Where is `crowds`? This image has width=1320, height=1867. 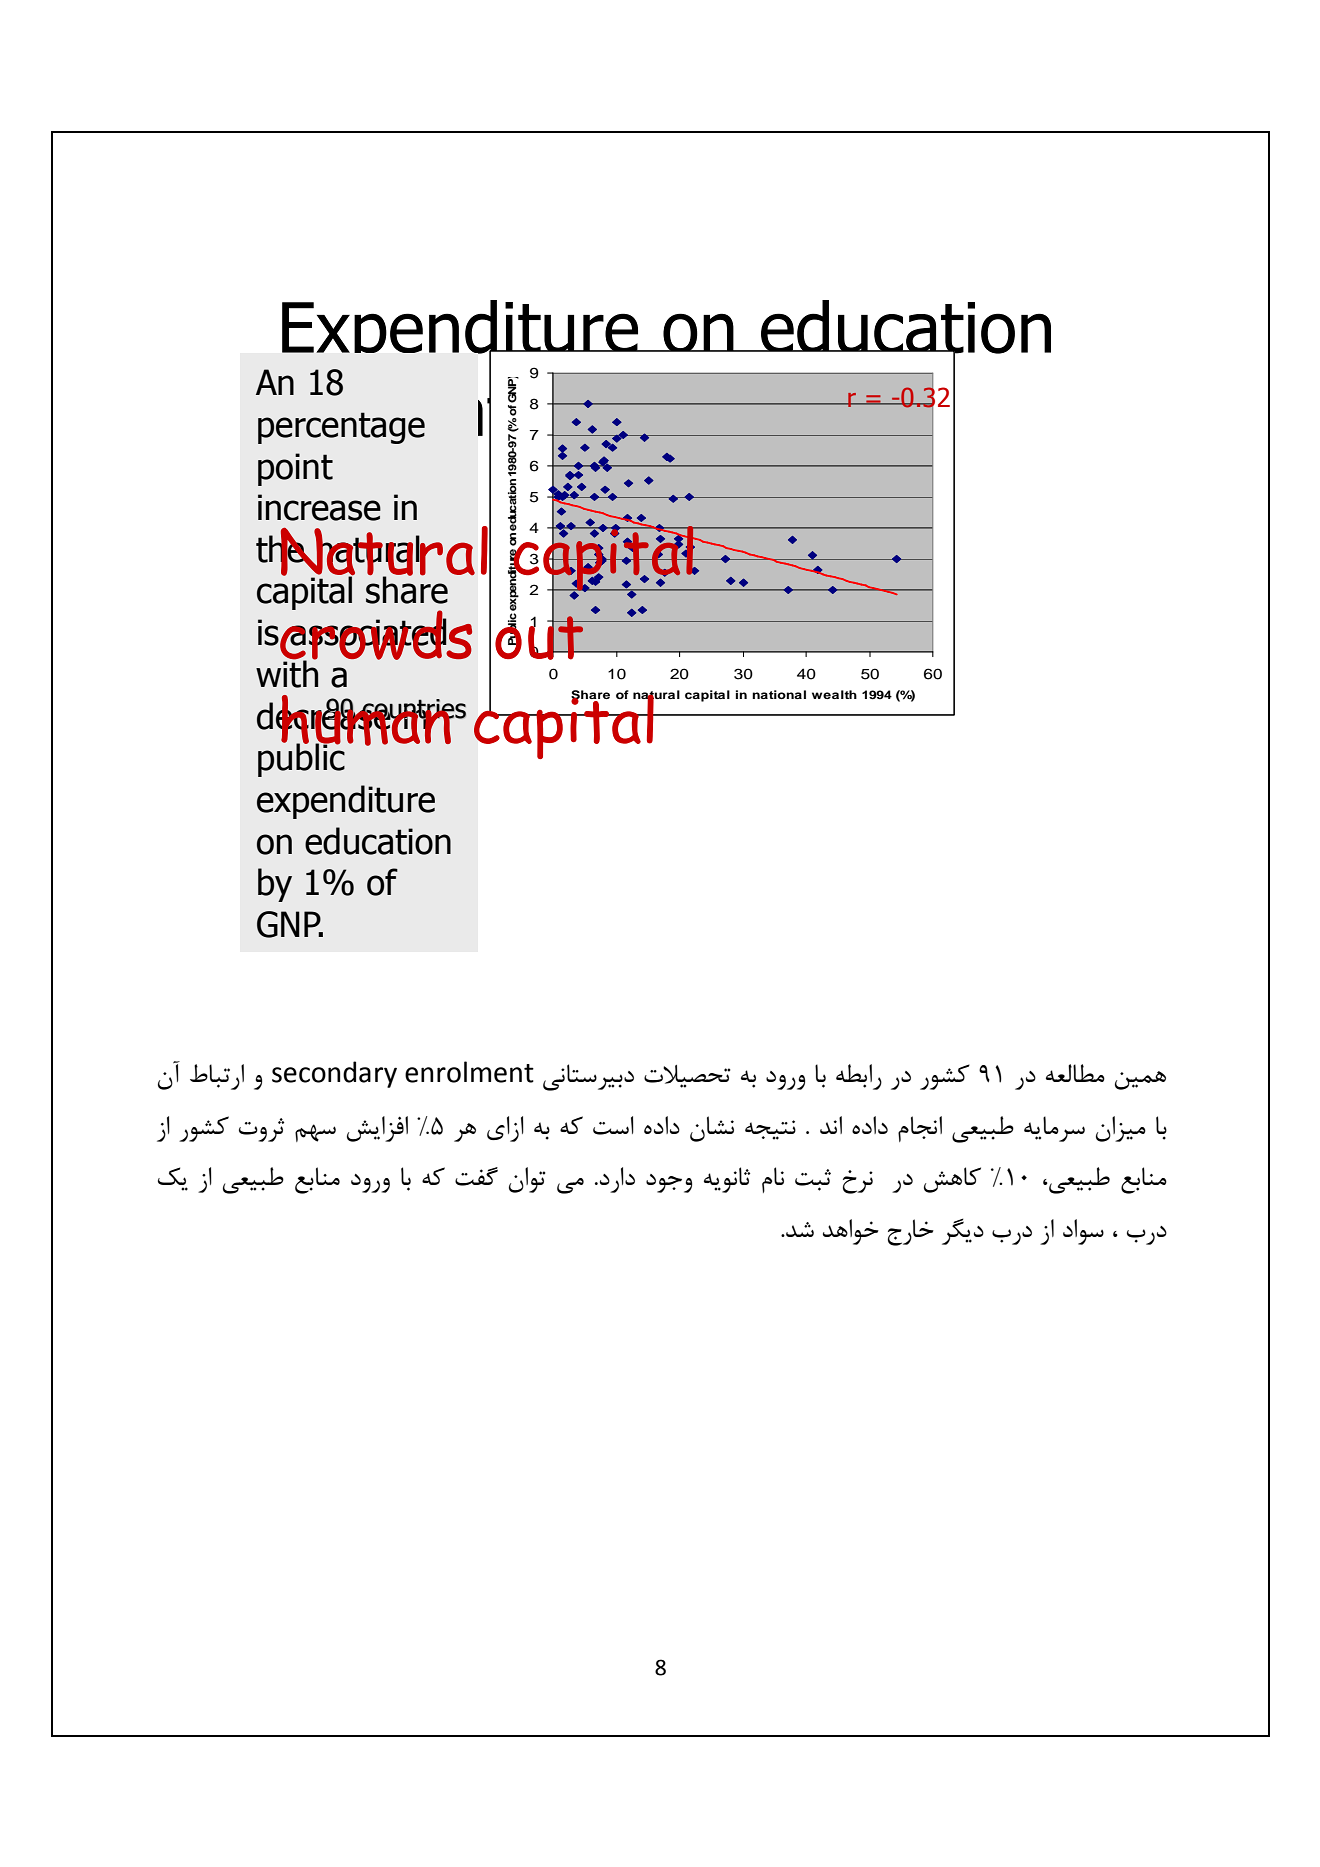
crowds is located at coordinates (375, 635).
